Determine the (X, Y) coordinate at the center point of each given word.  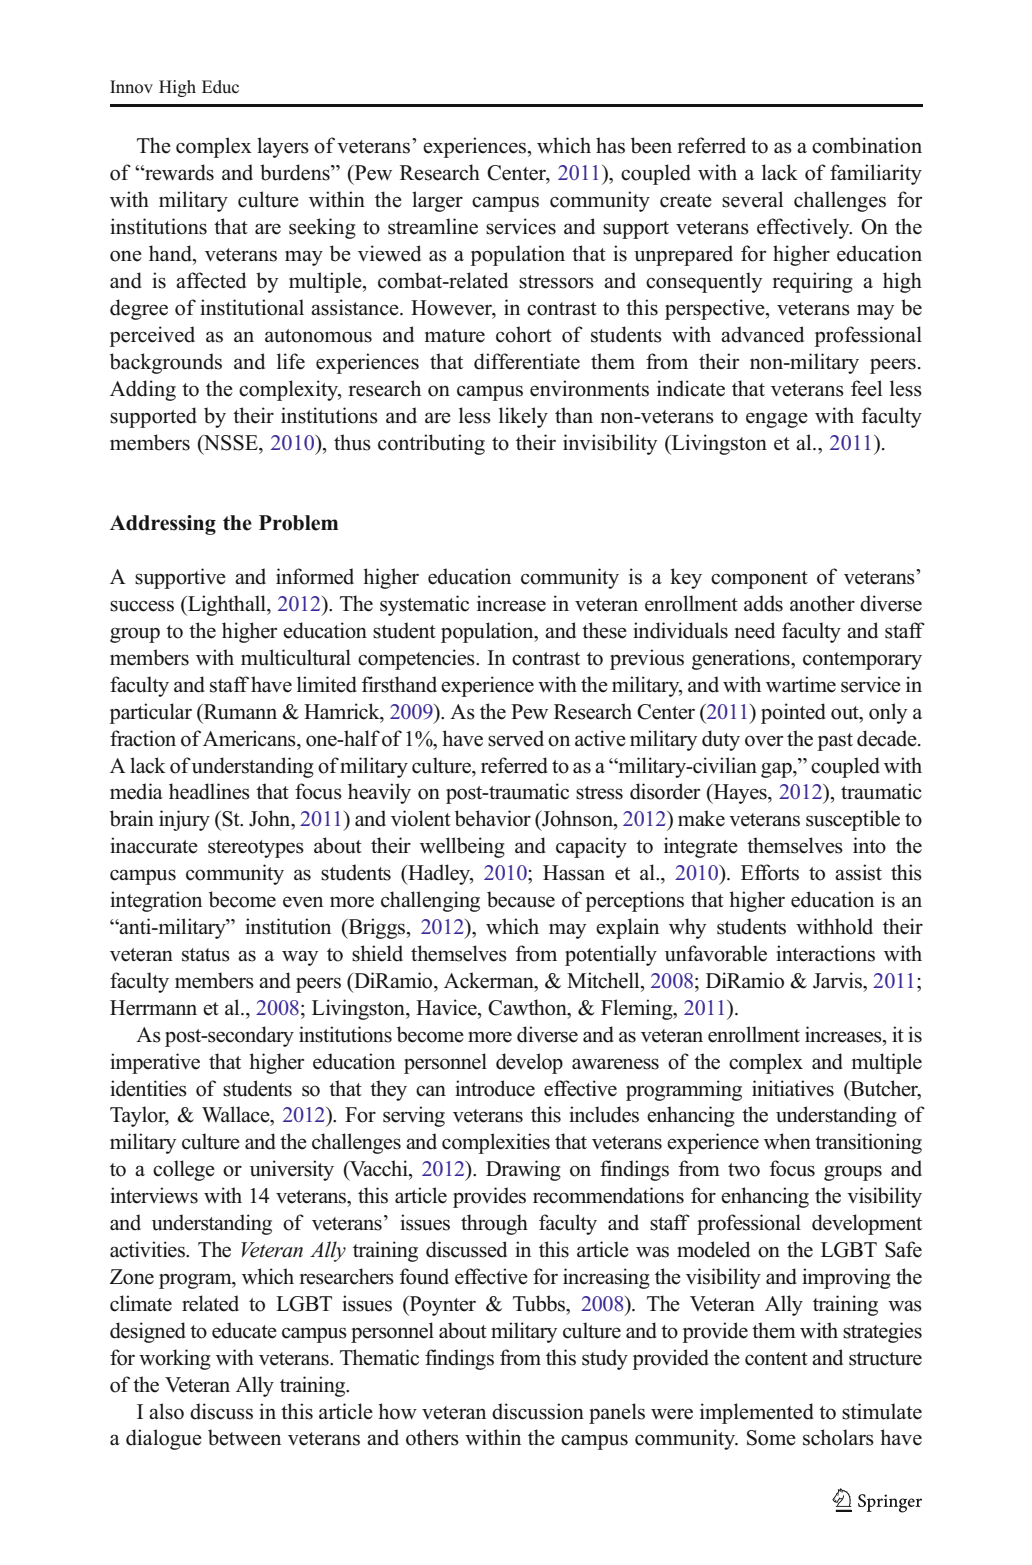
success (142, 606)
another (822, 603)
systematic (424, 605)
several (752, 199)
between (244, 1437)
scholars (838, 1437)
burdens (296, 172)
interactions (825, 953)
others (432, 1437)
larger (437, 201)
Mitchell (604, 980)
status (206, 955)
